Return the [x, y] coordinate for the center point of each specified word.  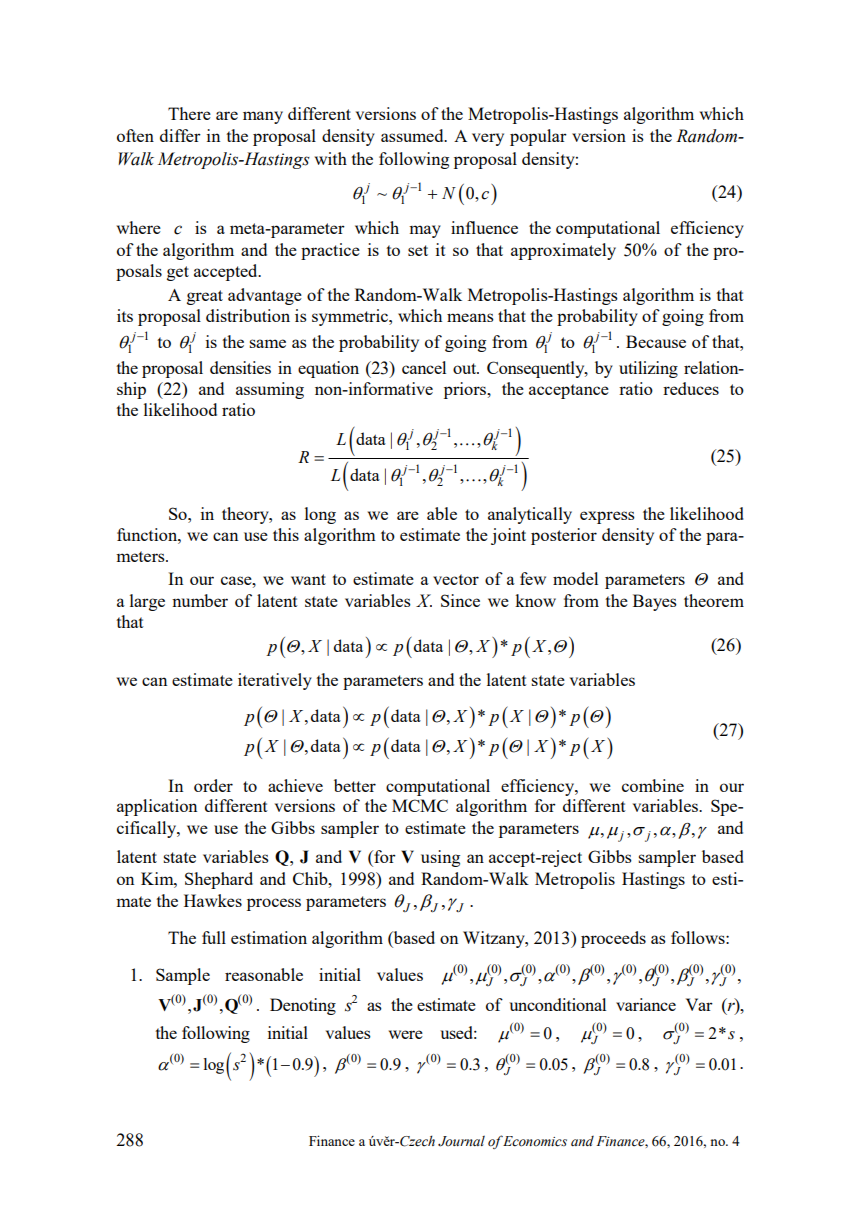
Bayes [655, 602]
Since [460, 600]
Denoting [303, 1006]
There [189, 113]
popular [538, 137]
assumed [413, 135]
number [200, 600]
